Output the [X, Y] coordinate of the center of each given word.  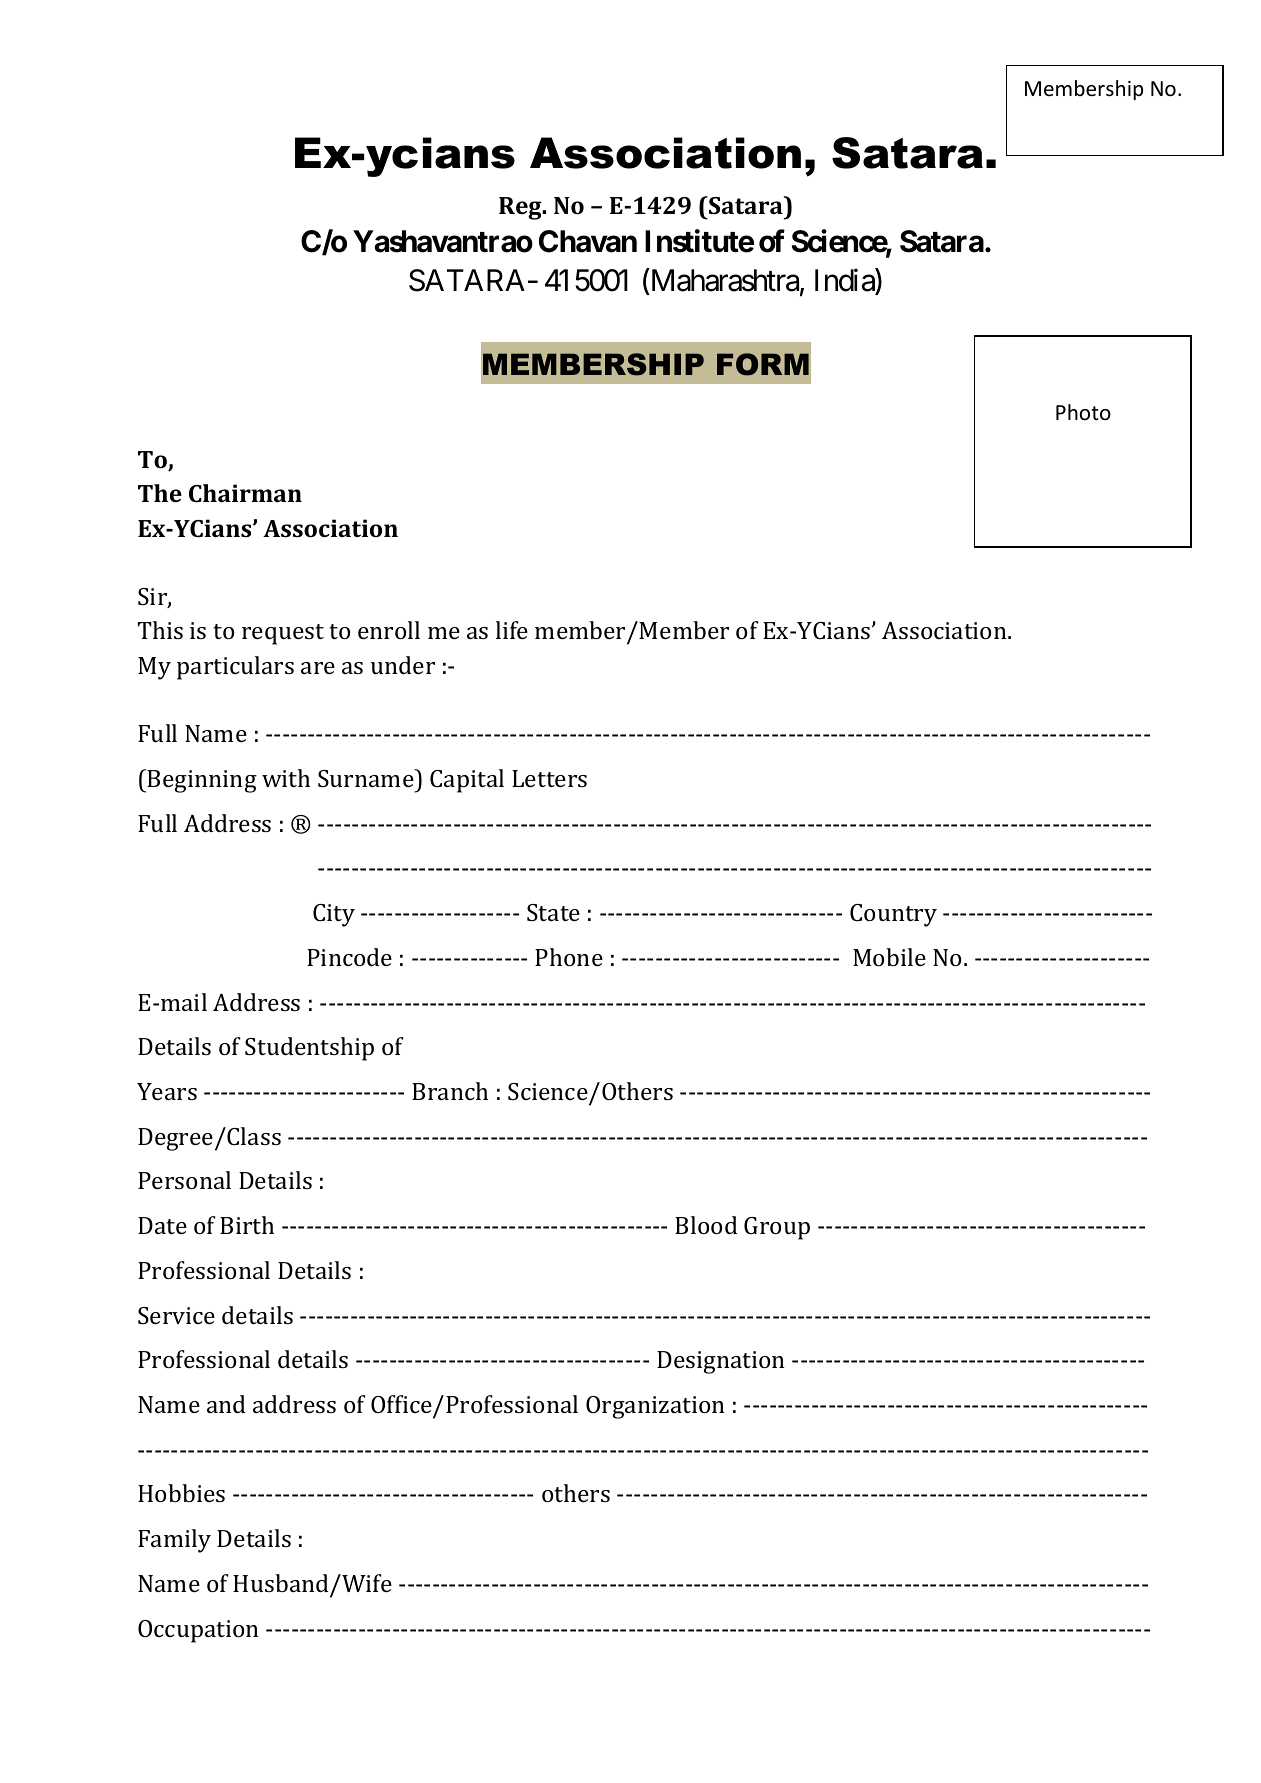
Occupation [198, 1631]
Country [893, 915]
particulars [235, 668]
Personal [184, 1180]
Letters [549, 778]
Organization [655, 1407]
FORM [763, 364]
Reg [521, 208]
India [845, 280]
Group [777, 1228]
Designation [721, 1362]
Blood [706, 1225]
